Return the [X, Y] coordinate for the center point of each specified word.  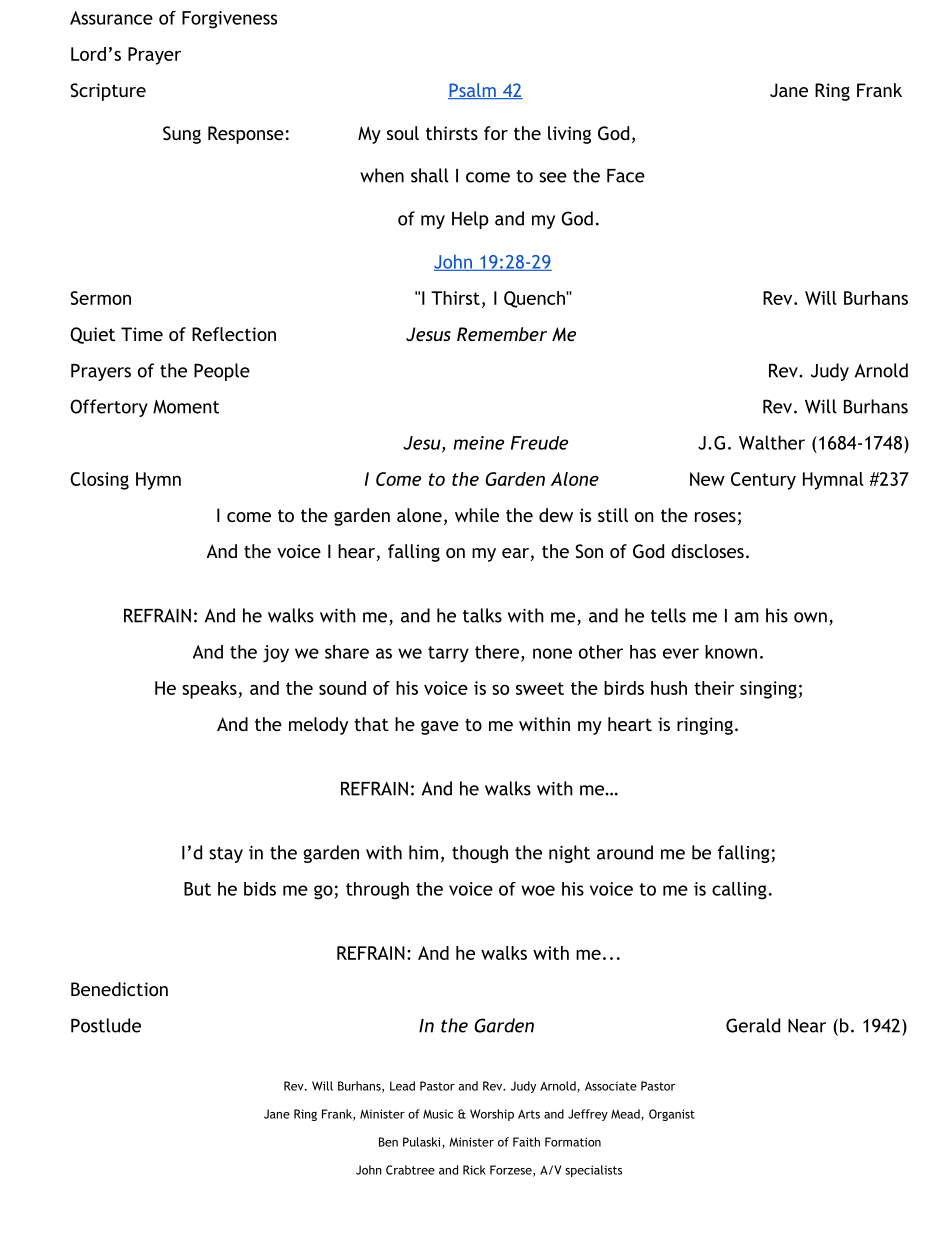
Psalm [473, 91]
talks [482, 615]
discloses [707, 551]
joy [276, 654]
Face [626, 176]
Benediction [119, 989]
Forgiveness [229, 20]
